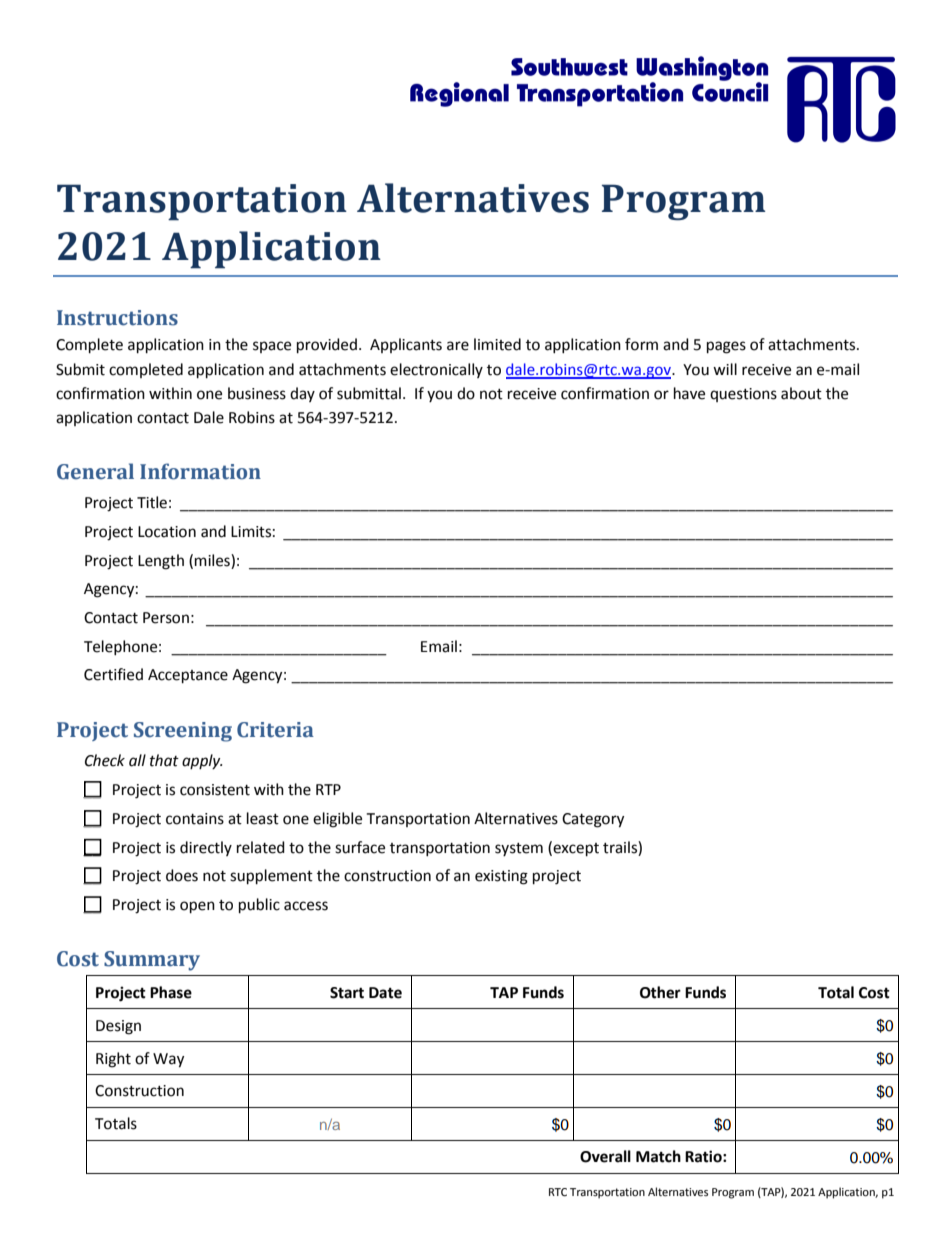 This page has width=952, height=1233. What do you see at coordinates (605, 1156) in the page?
I see `Overall` at bounding box center [605, 1156].
